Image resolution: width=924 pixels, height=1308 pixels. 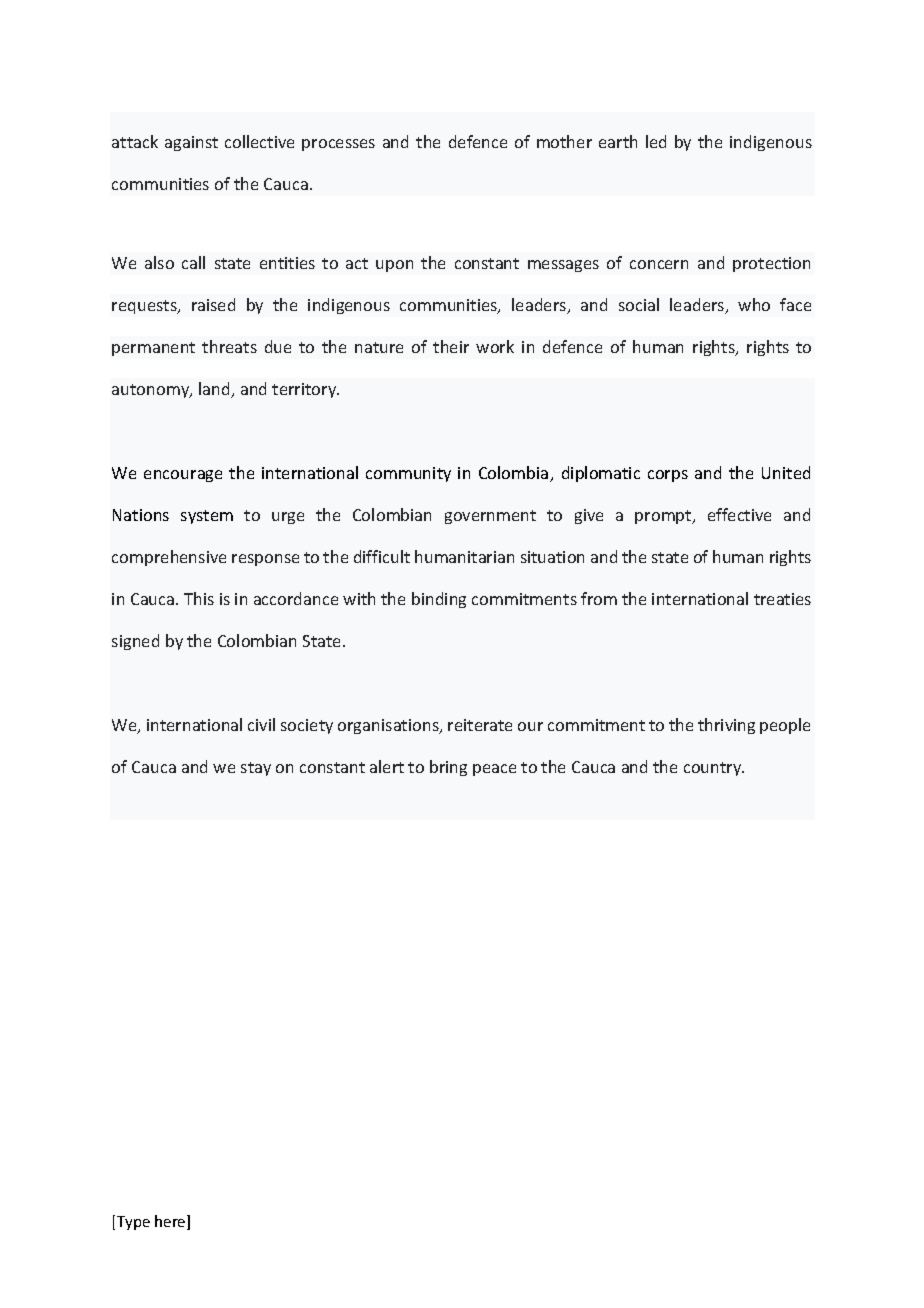 I want to click on mother, so click(x=564, y=141).
